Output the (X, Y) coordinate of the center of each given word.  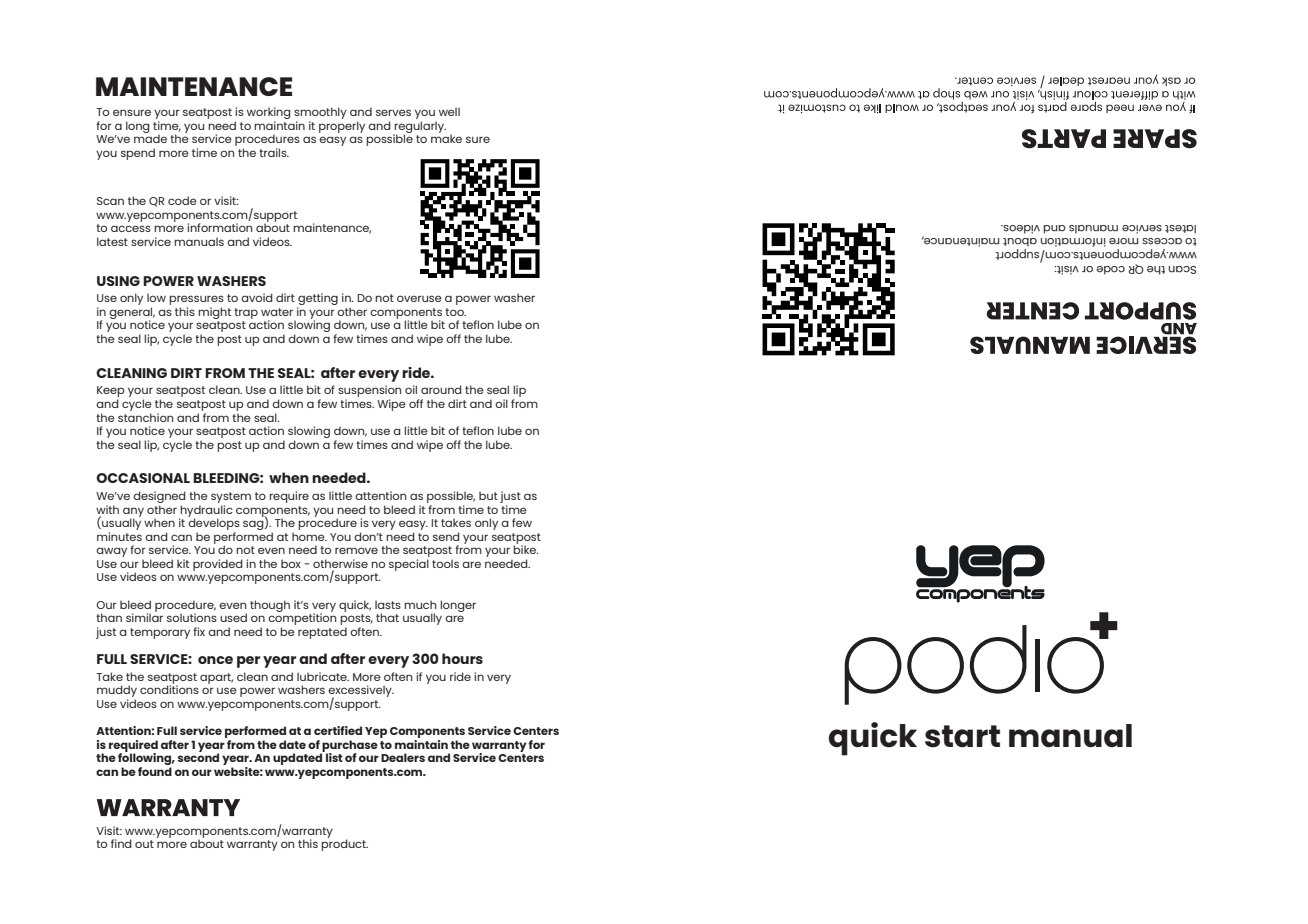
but (488, 495)
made (150, 137)
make (446, 137)
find (121, 843)
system (231, 497)
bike (526, 548)
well (449, 111)
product (344, 844)
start (962, 736)
